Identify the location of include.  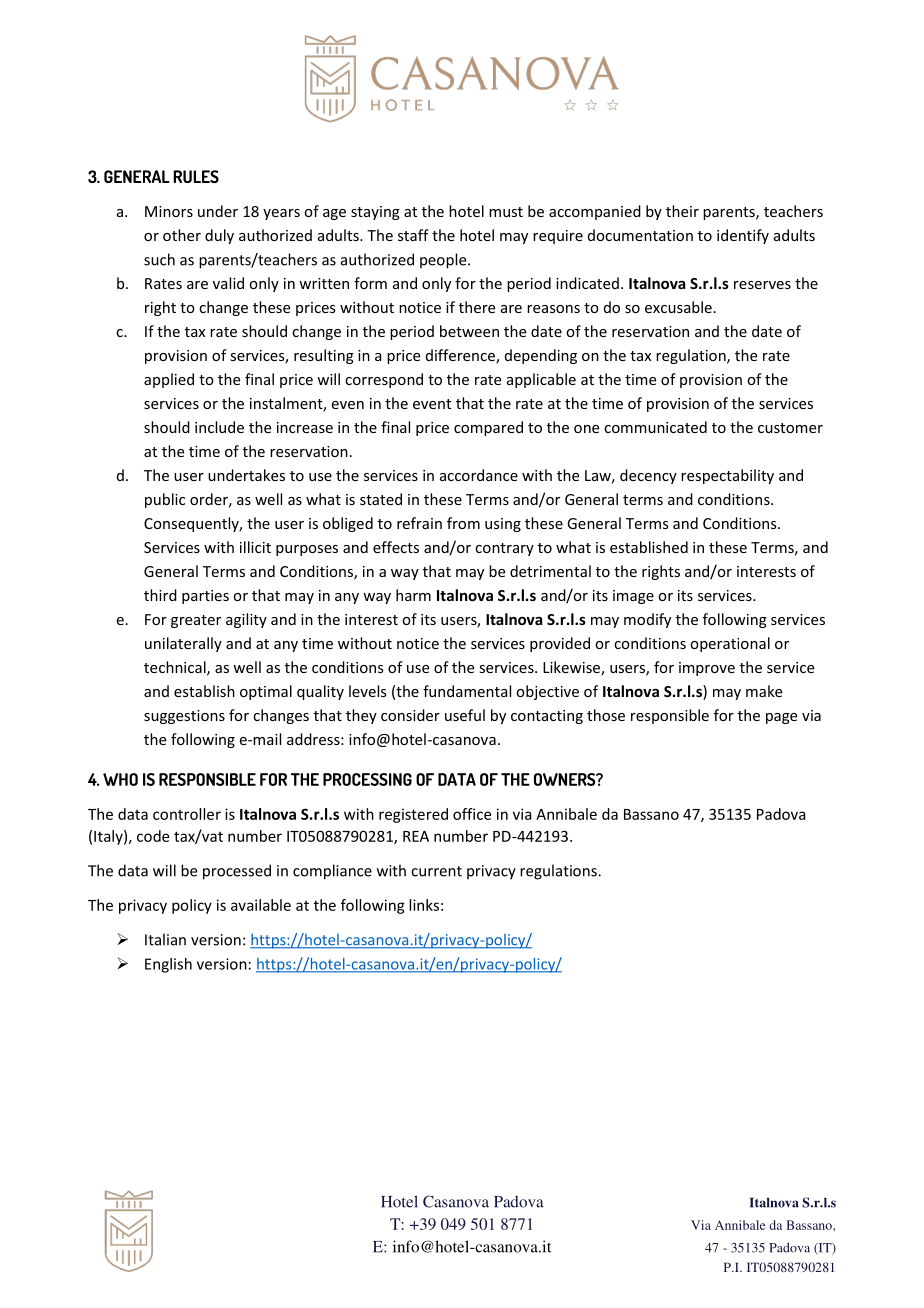
(219, 427).
